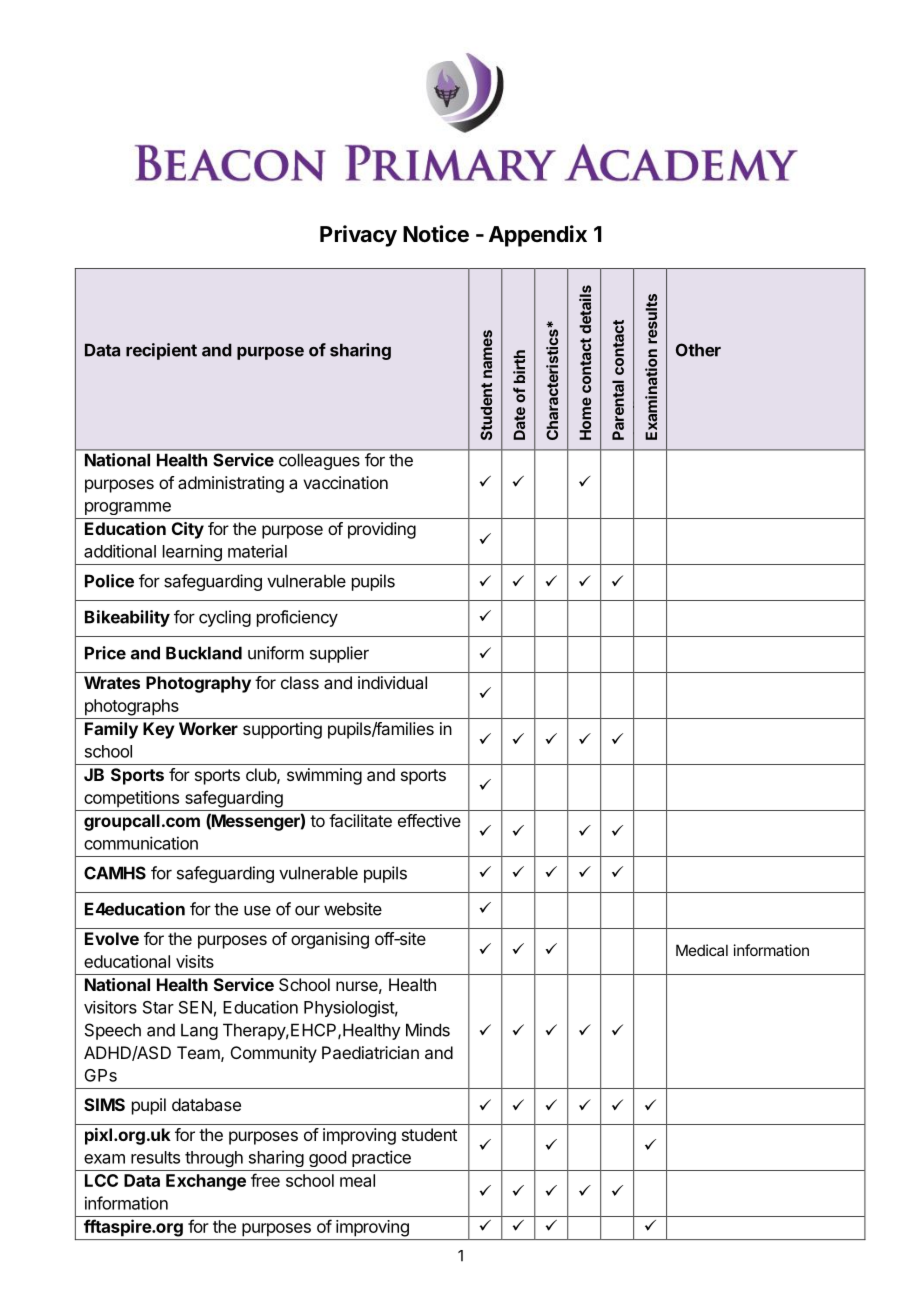  What do you see at coordinates (159, 730) in the page?
I see `Key` at bounding box center [159, 730].
